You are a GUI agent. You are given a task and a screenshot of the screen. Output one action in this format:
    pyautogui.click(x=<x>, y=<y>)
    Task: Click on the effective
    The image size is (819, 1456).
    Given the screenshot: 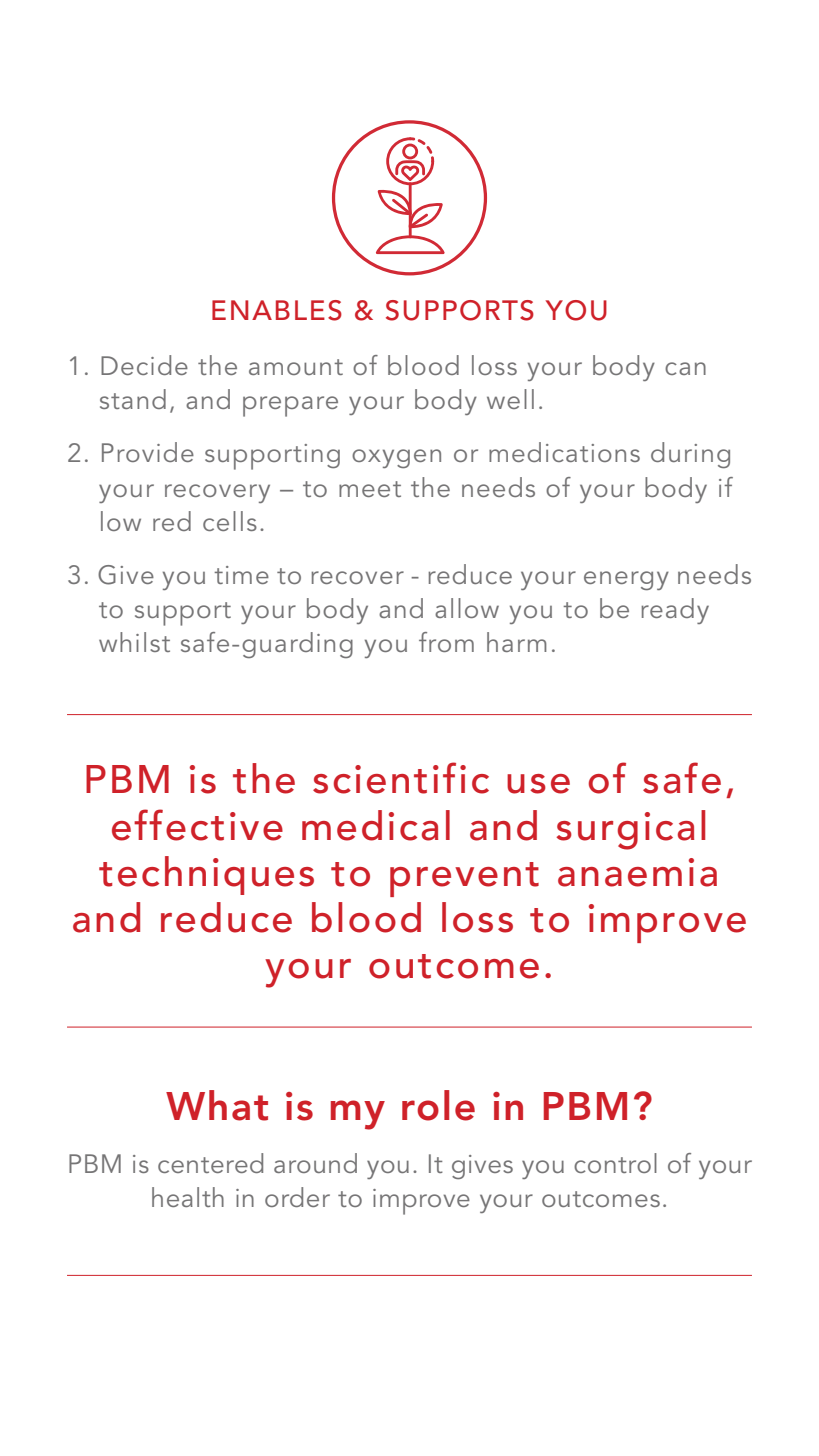 What is the action you would take?
    pyautogui.click(x=197, y=825)
